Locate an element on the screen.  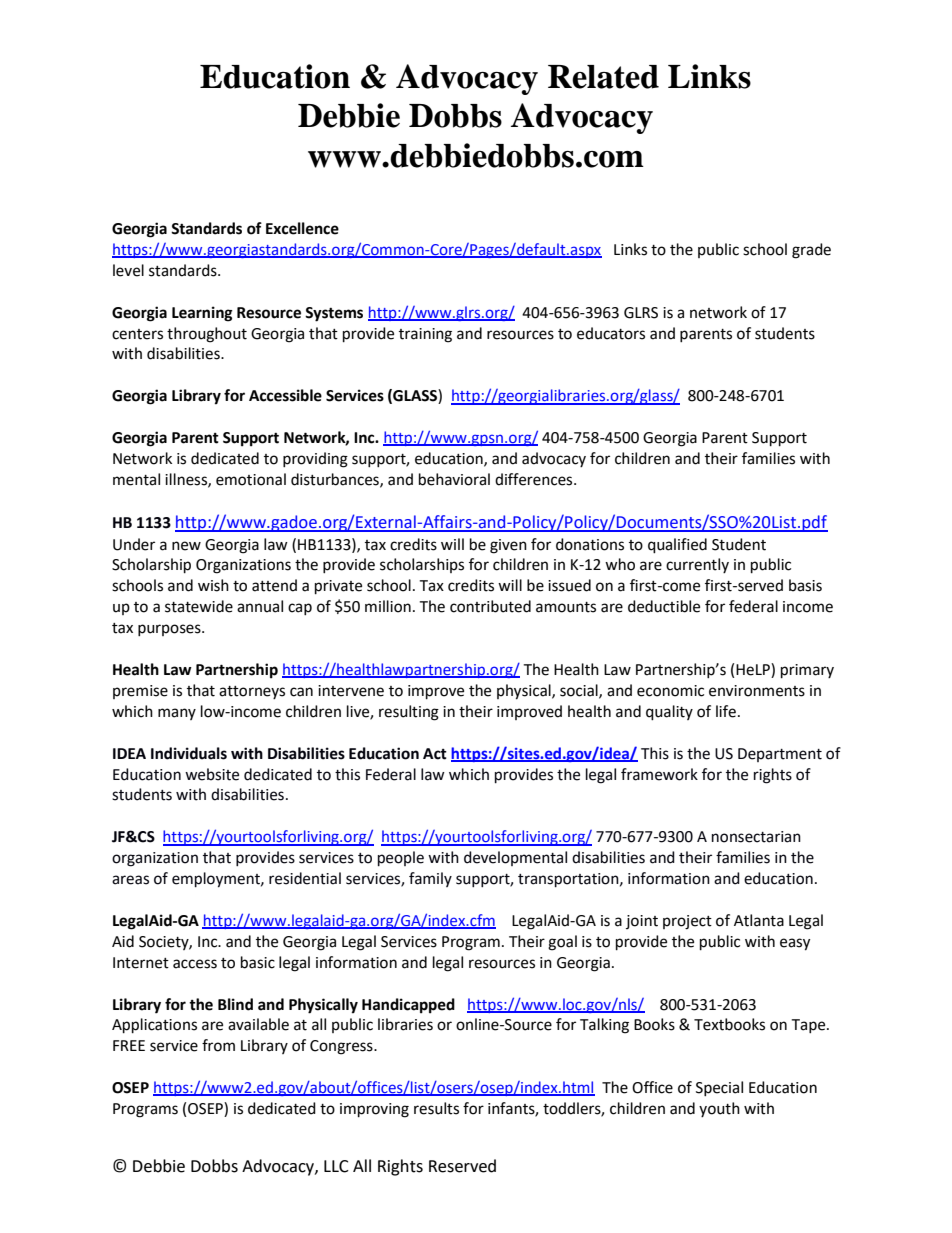
youth is located at coordinates (719, 1109).
